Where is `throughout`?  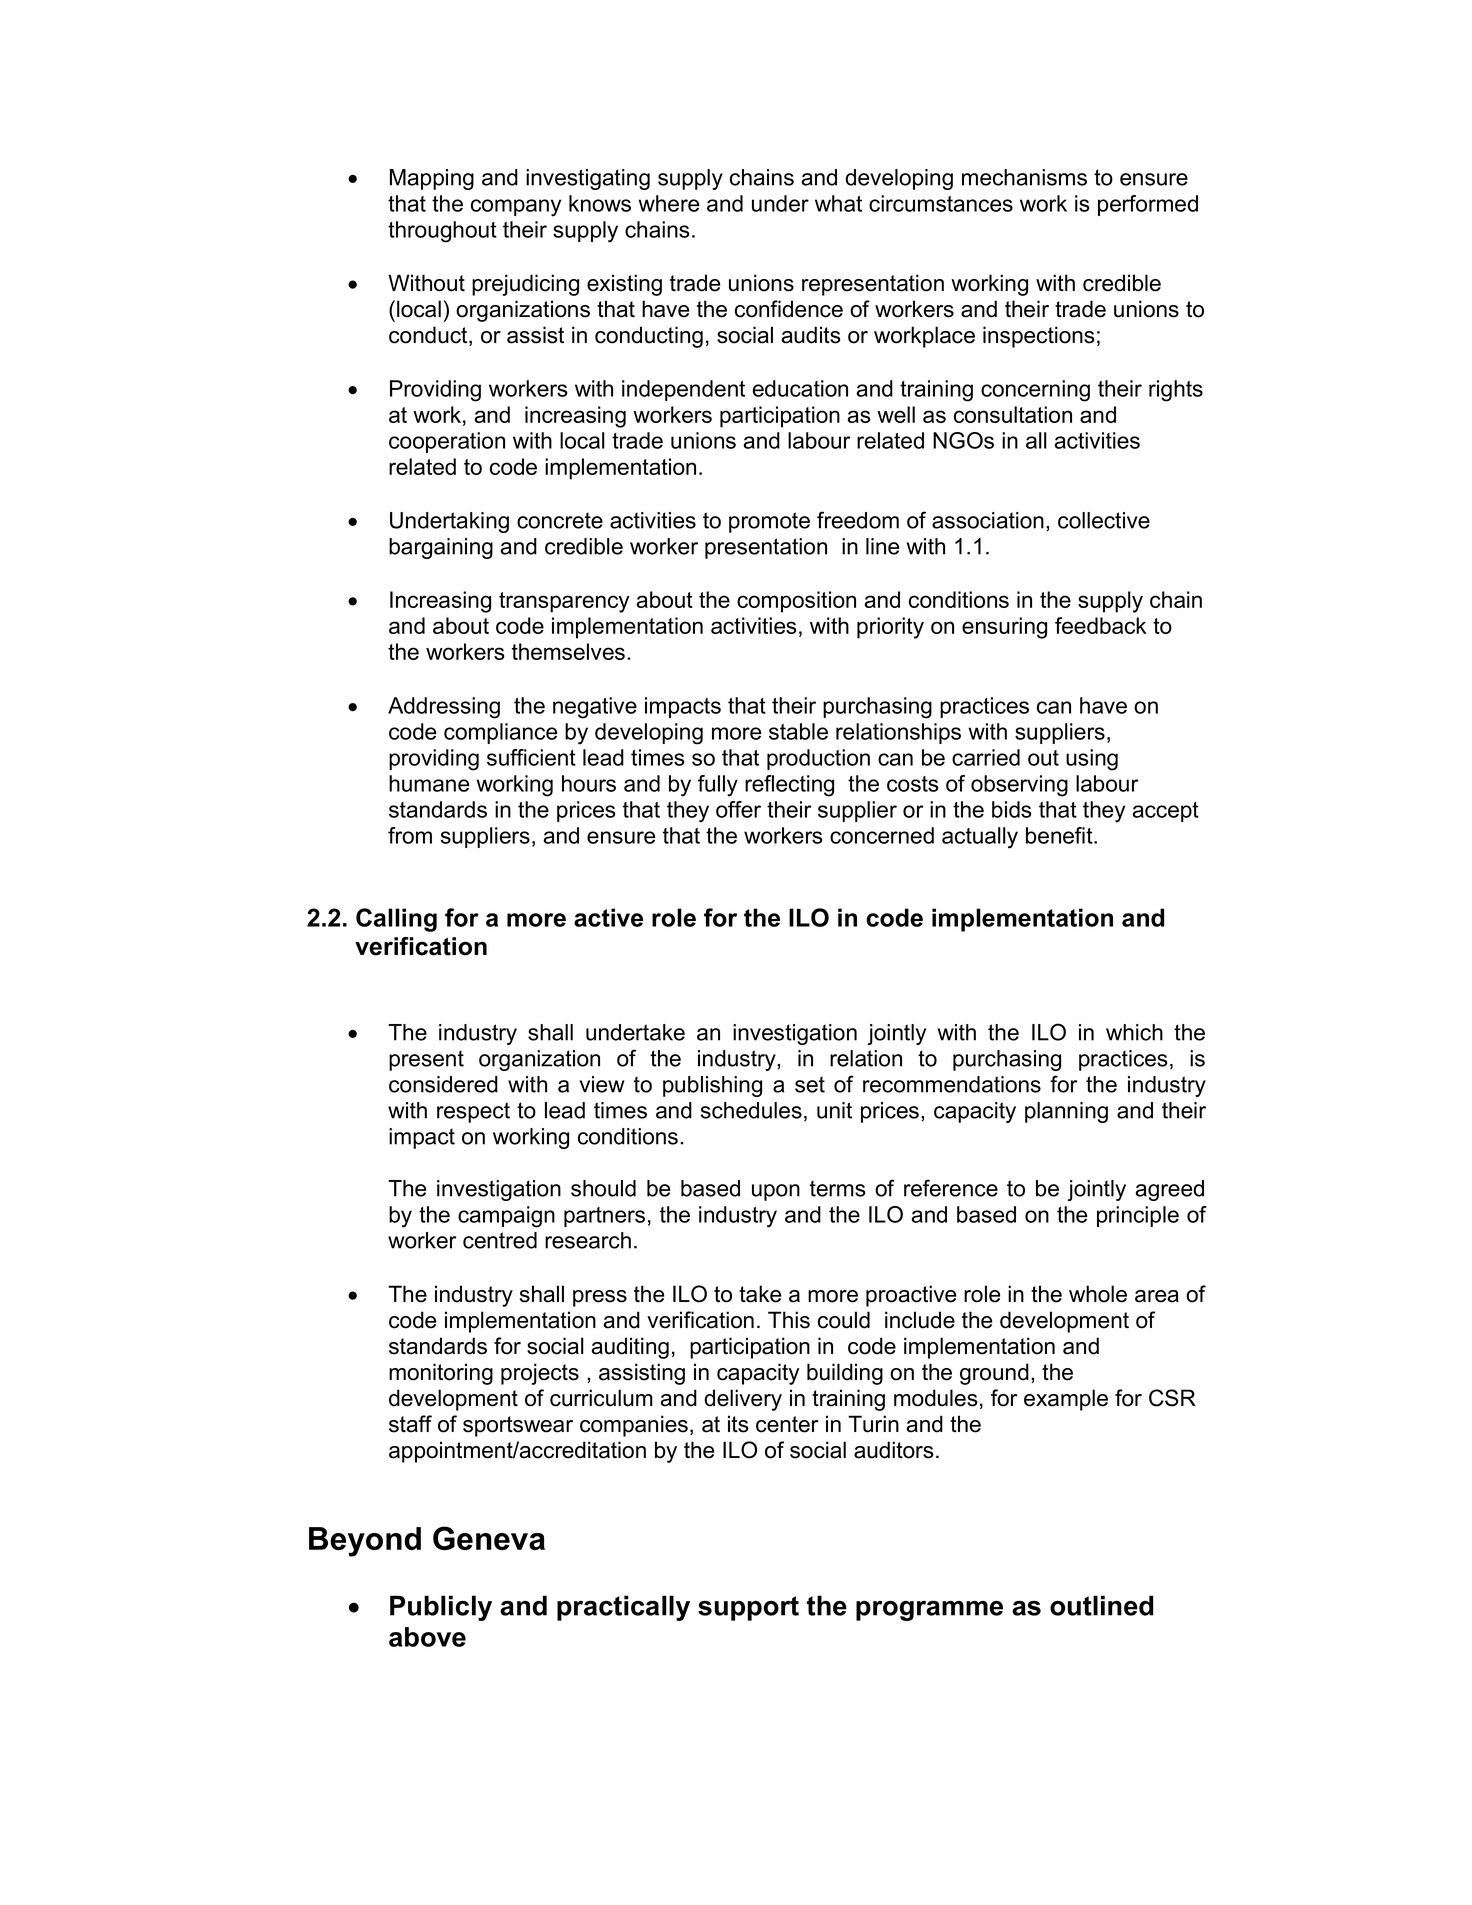 throughout is located at coordinates (442, 232).
